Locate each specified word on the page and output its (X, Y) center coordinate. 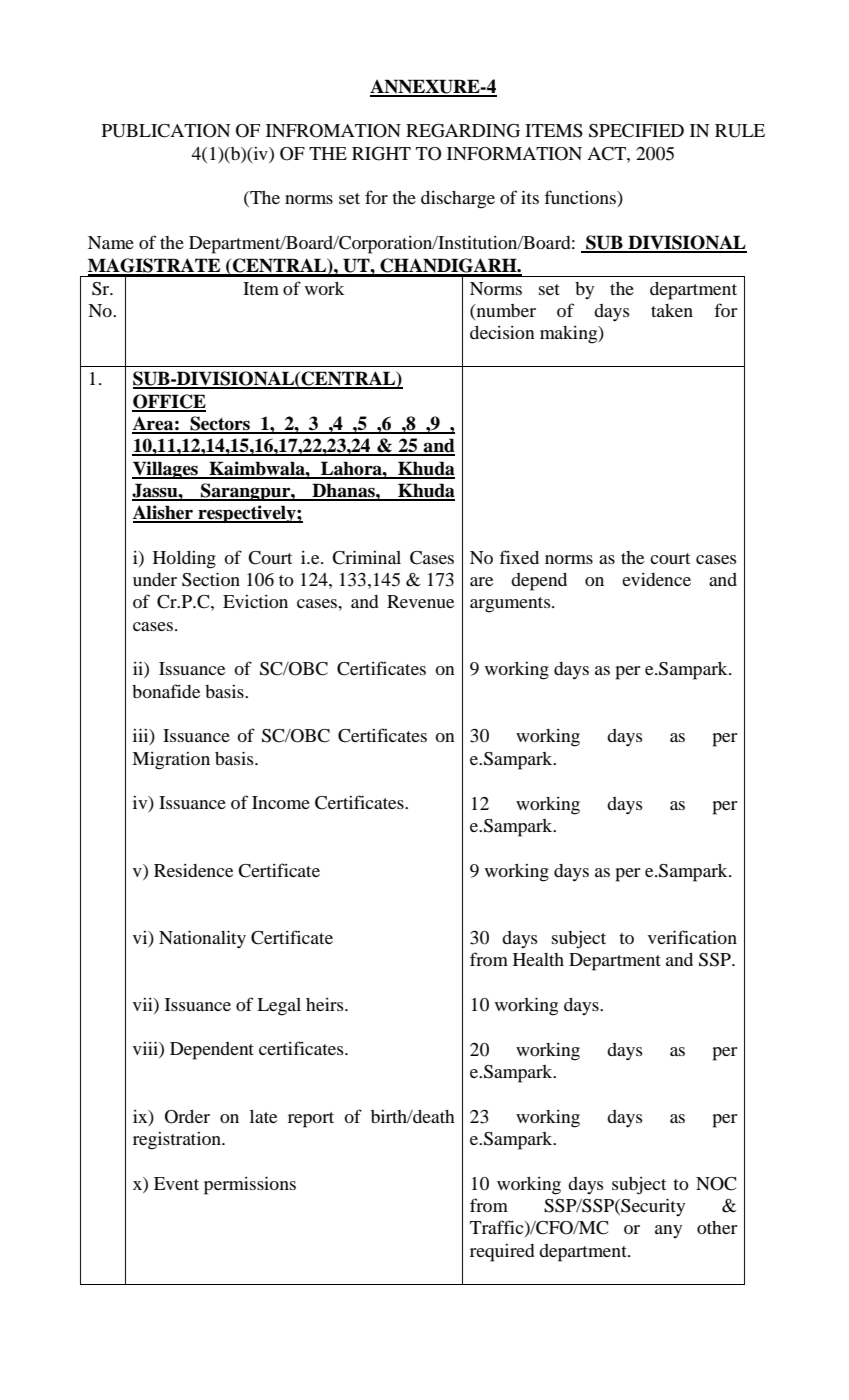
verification (692, 937)
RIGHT (381, 154)
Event (176, 1183)
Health (538, 959)
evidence (656, 579)
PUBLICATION (166, 131)
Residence (193, 870)
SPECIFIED (636, 131)
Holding (184, 560)
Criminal (366, 557)
